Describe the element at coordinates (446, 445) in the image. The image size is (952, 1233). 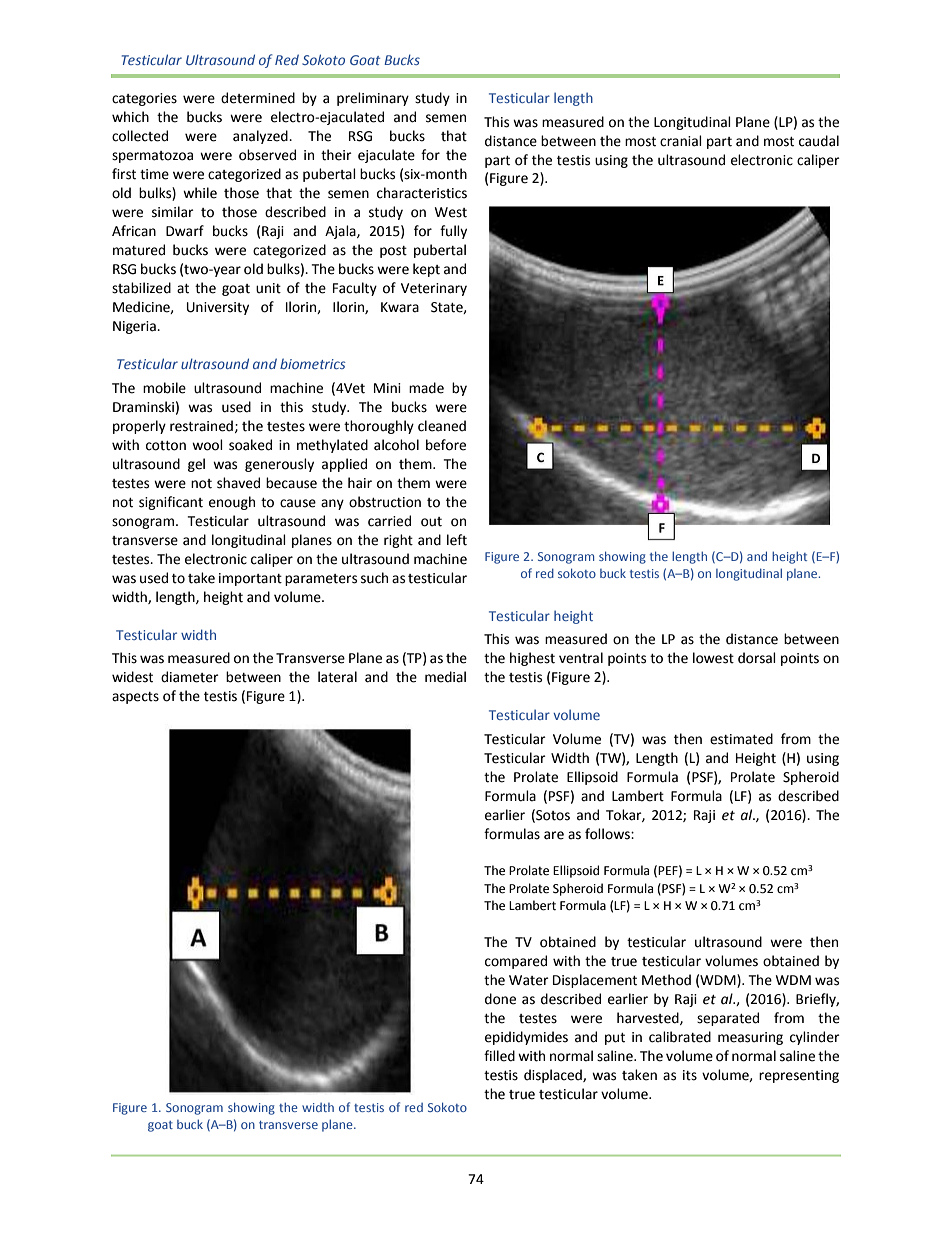
I see `before` at that location.
